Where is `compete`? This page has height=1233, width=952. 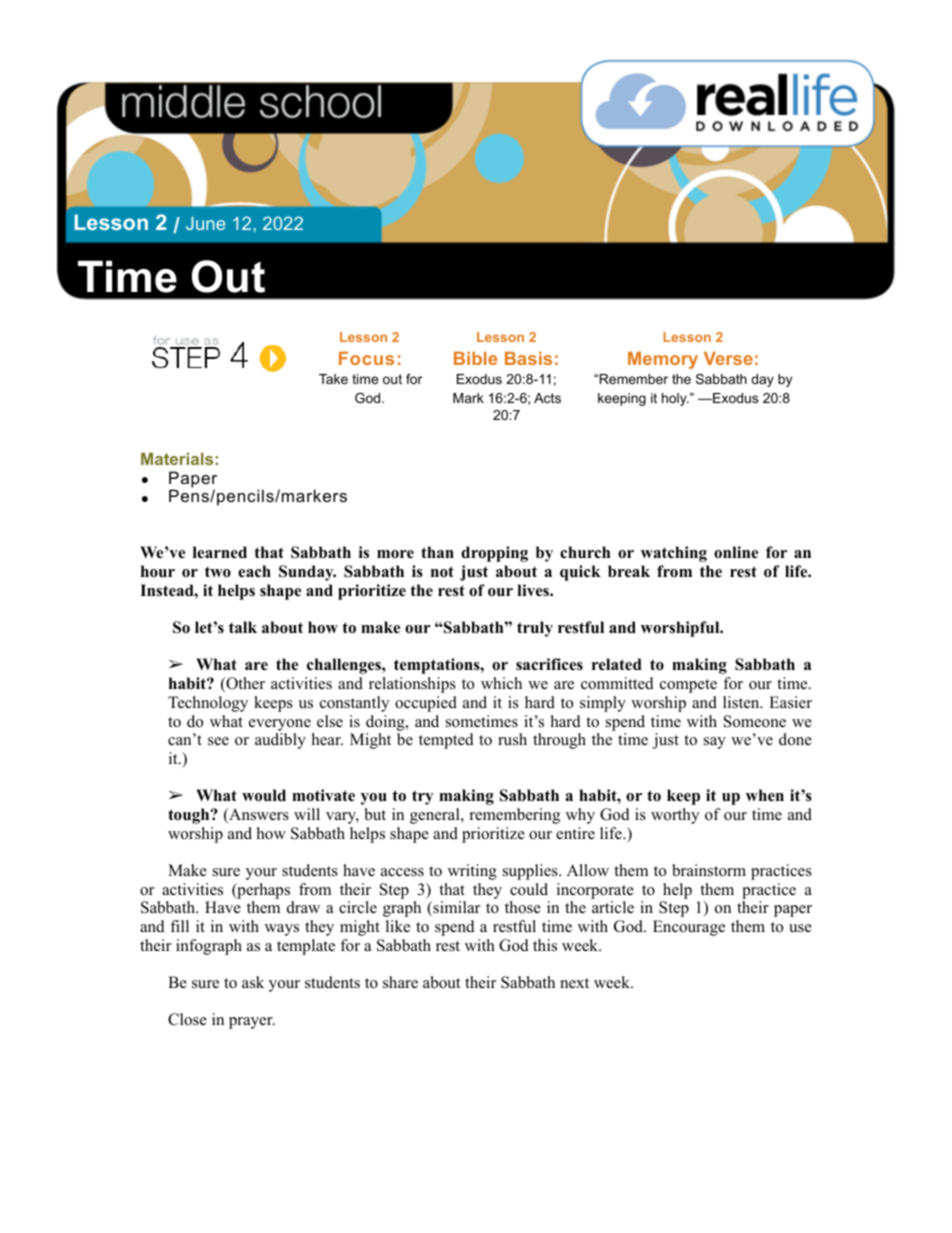
compete is located at coordinates (688, 686).
